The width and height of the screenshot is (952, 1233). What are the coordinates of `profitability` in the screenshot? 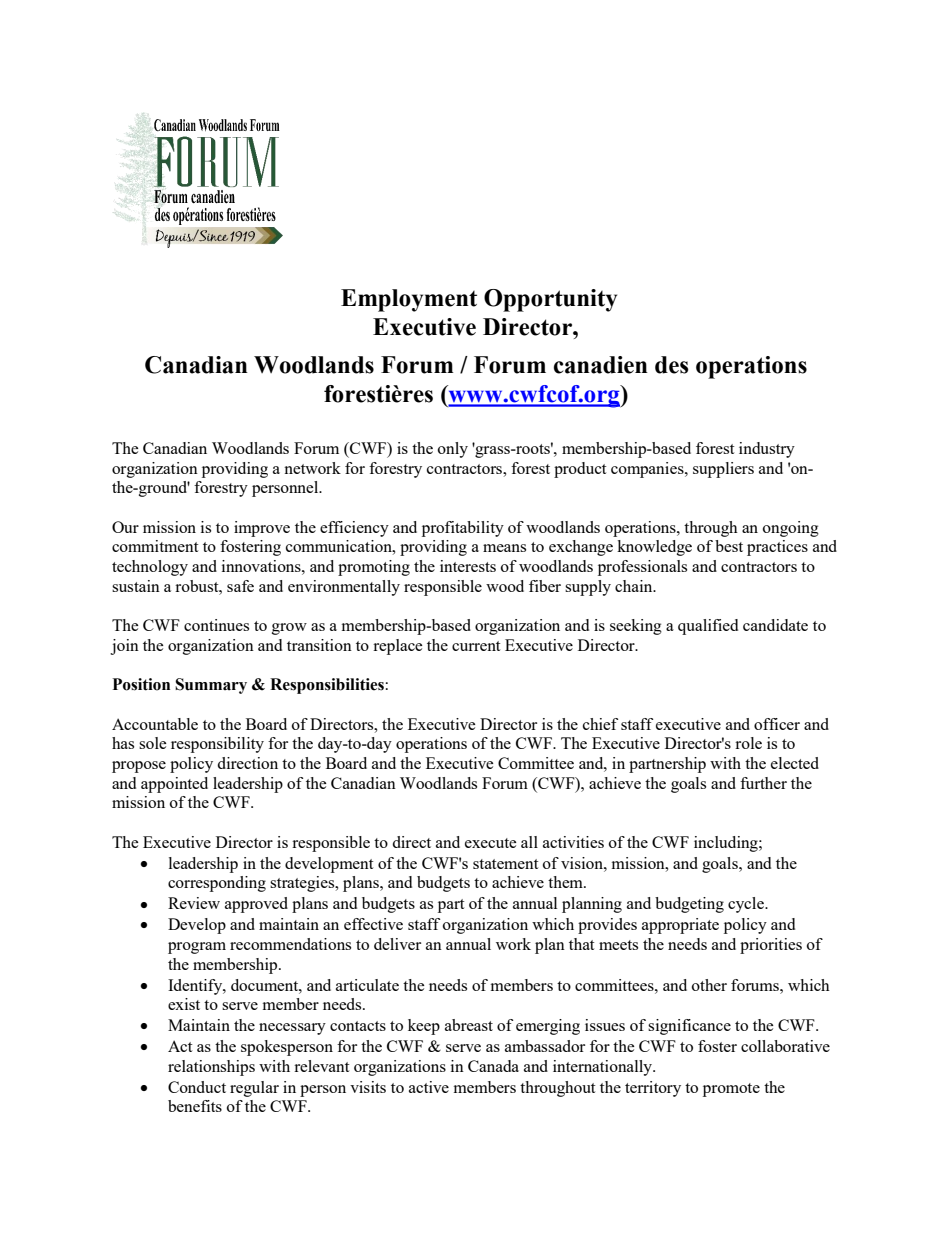 It's located at (463, 529).
